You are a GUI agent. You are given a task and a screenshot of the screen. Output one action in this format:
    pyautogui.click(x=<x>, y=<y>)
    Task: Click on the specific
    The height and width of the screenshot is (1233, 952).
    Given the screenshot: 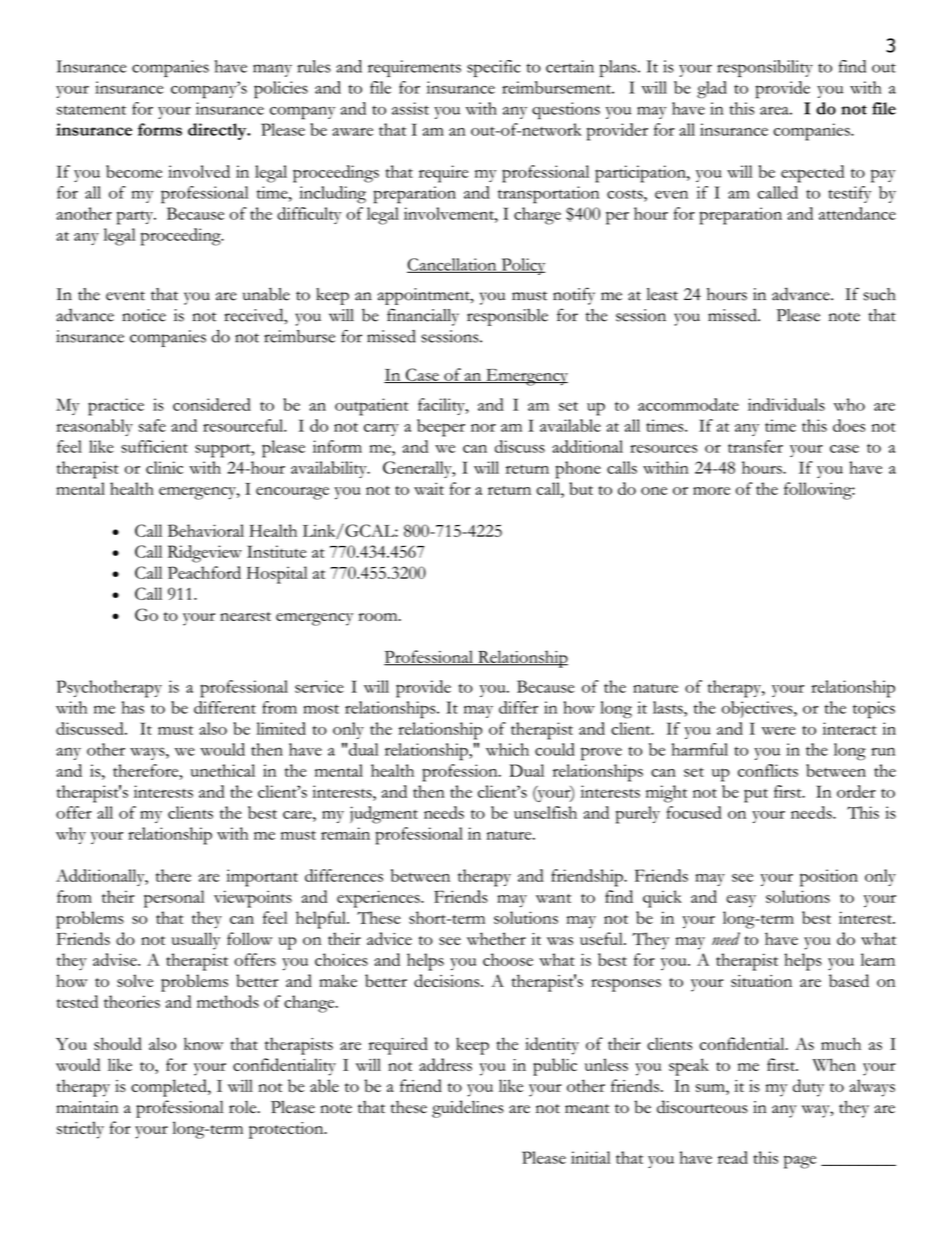 What is the action you would take?
    pyautogui.click(x=493, y=68)
